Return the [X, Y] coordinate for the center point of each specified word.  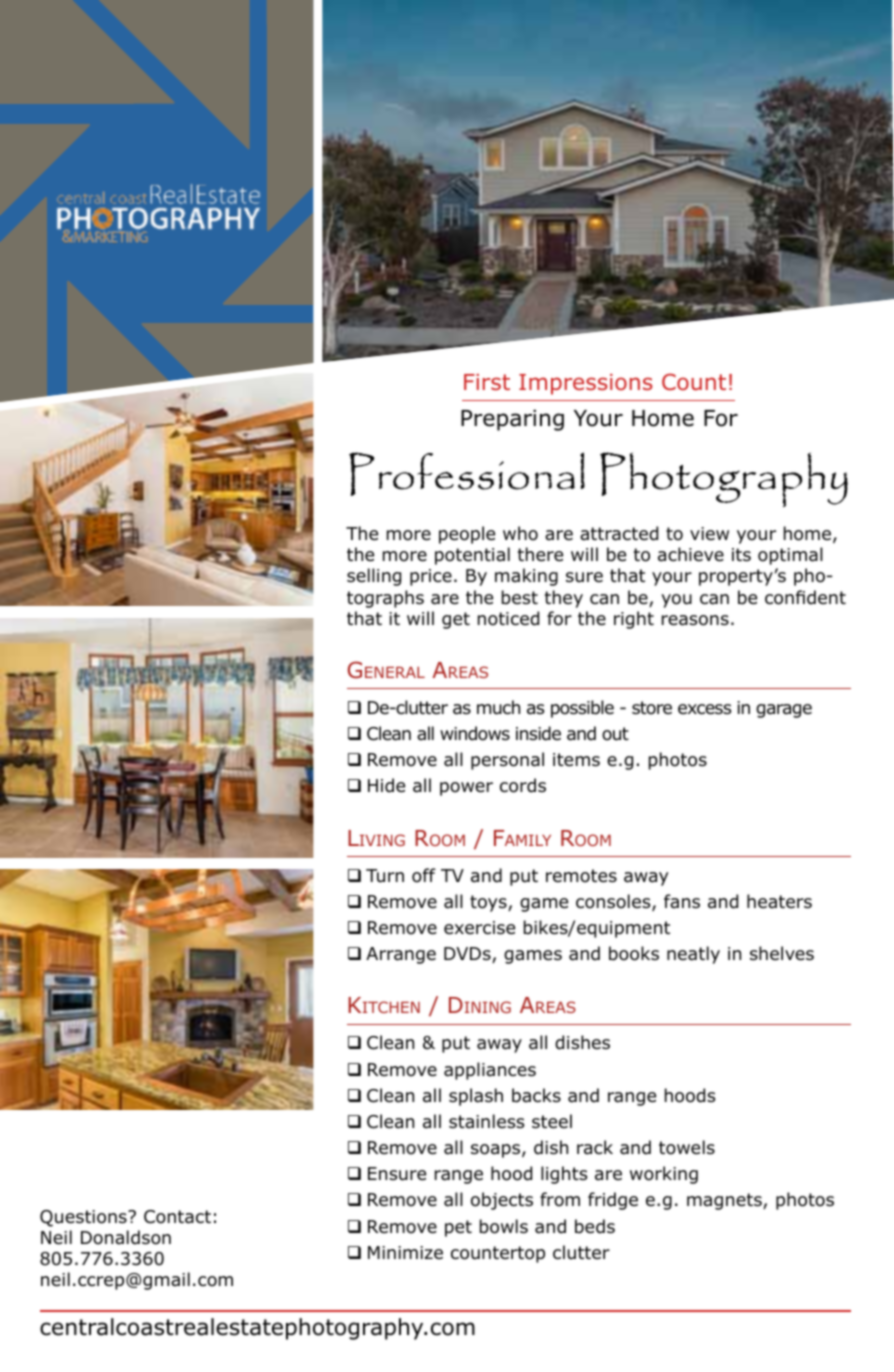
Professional [467, 474]
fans [682, 901]
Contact [177, 1217]
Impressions [586, 384]
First [487, 382]
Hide [386, 785]
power [466, 789]
